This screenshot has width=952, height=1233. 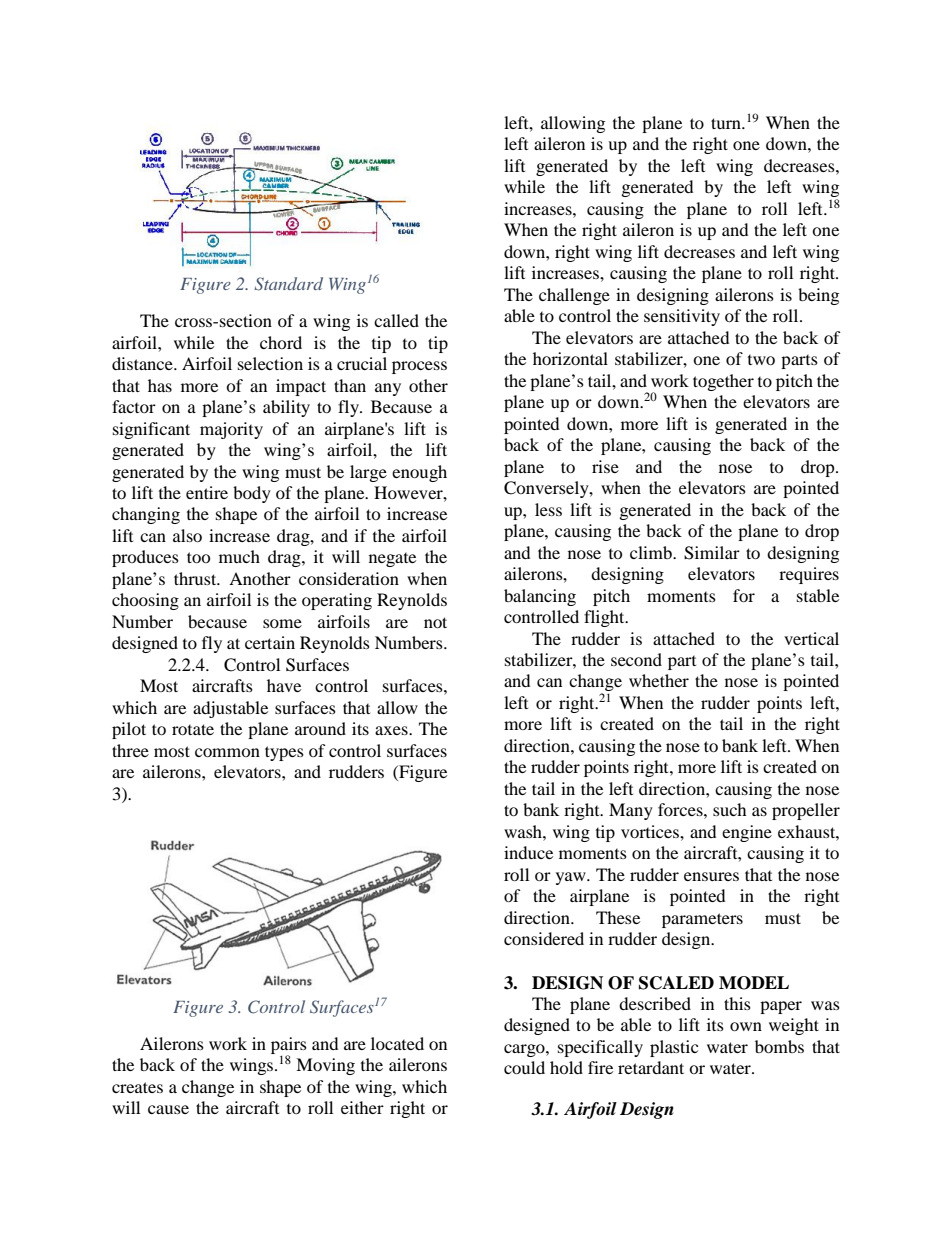 What do you see at coordinates (419, 473) in the screenshot?
I see `enough` at bounding box center [419, 473].
